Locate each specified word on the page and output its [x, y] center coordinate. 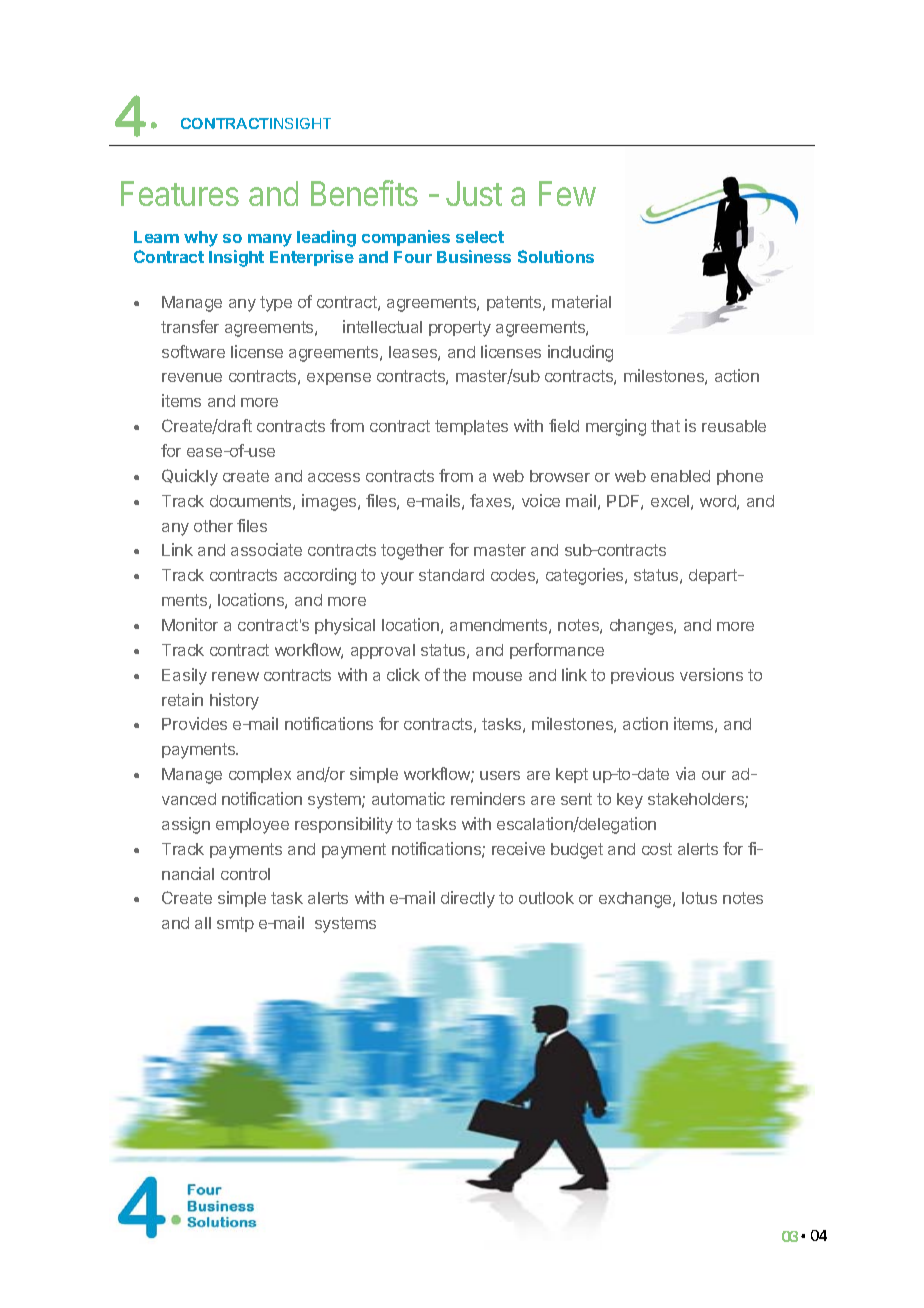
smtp [235, 924]
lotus [699, 898]
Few [567, 193]
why [201, 239]
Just [474, 193]
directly [468, 899]
